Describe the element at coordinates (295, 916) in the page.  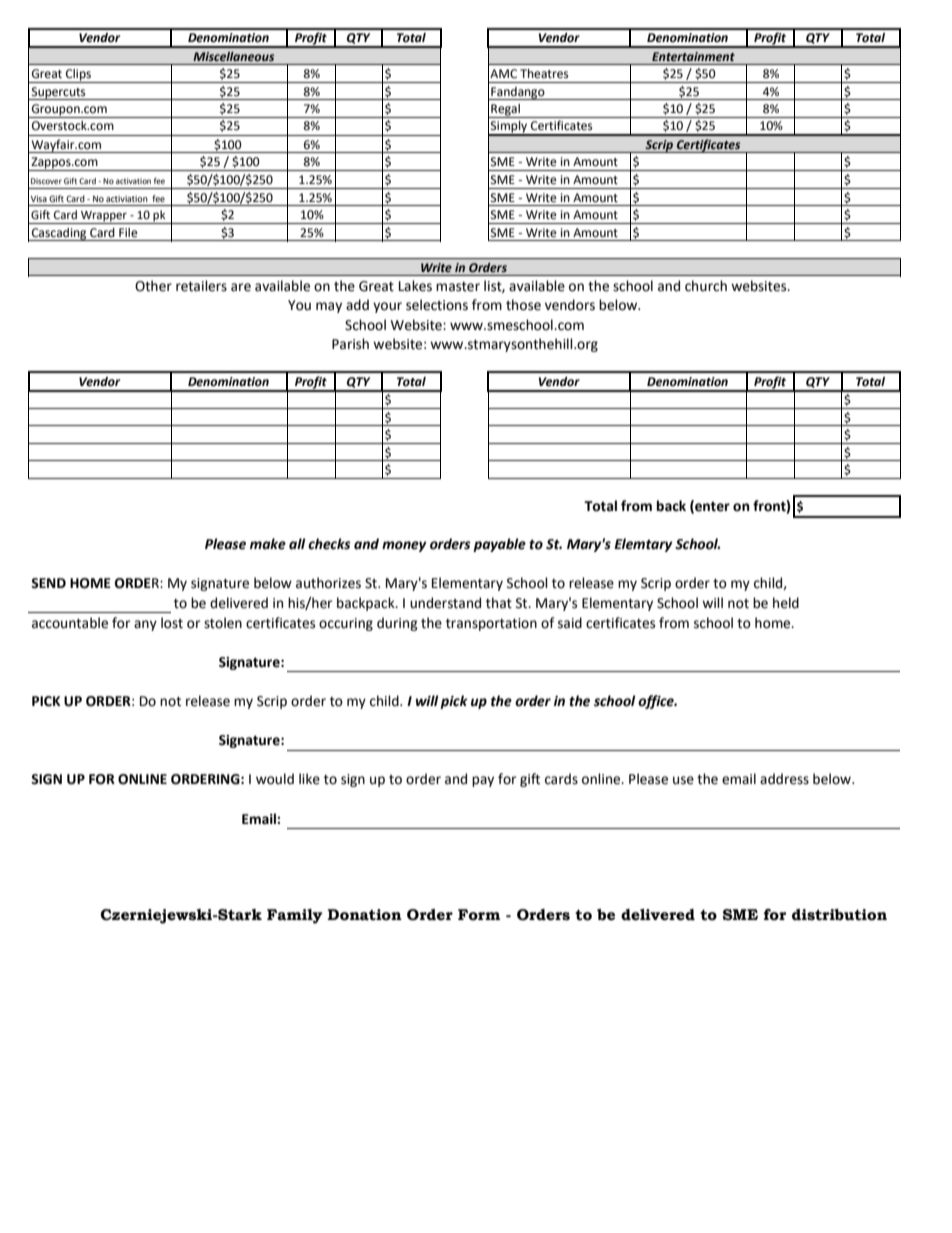
I see `Family` at that location.
